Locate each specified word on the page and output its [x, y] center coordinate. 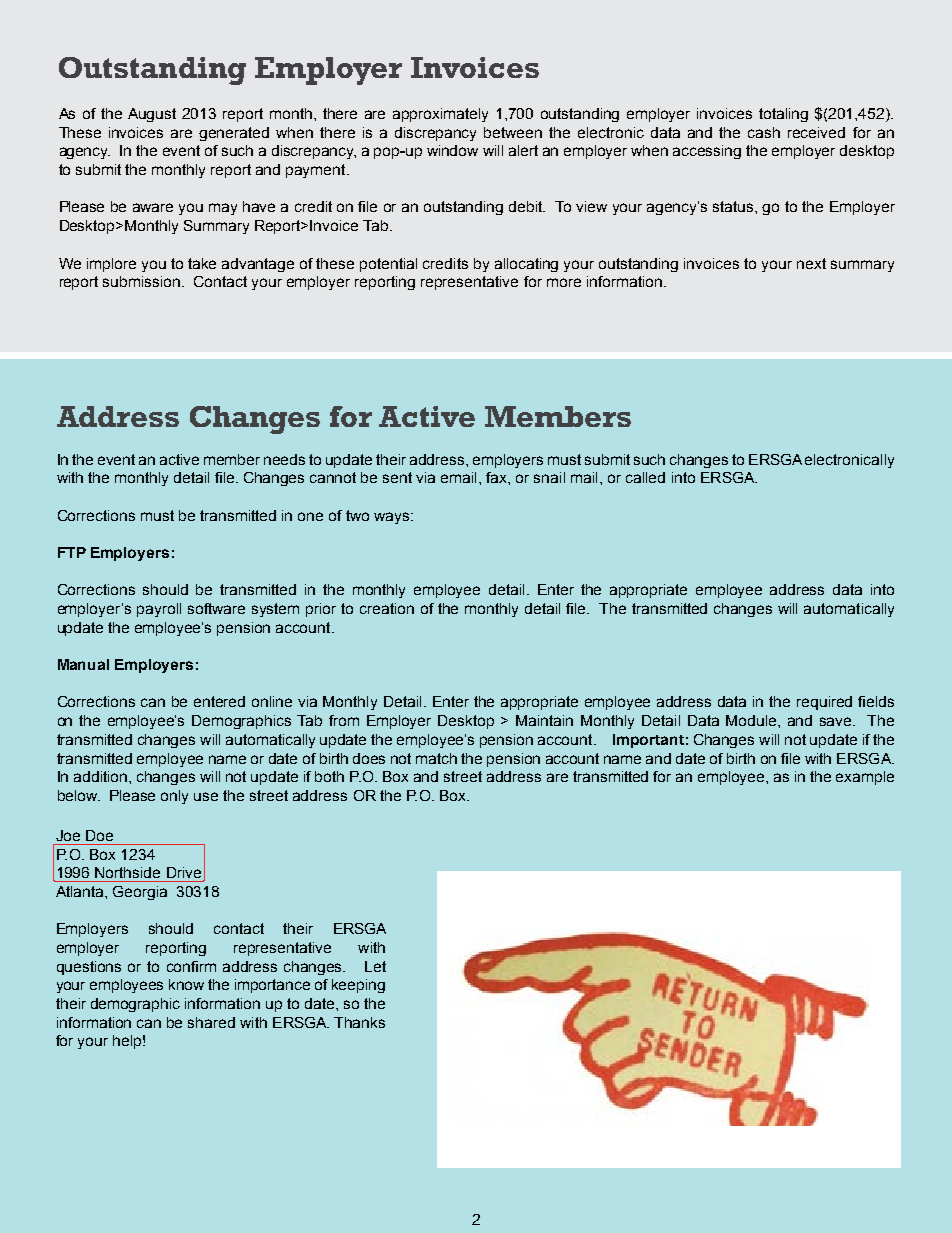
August [152, 115]
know [186, 984]
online [272, 701]
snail [549, 477]
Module [752, 720]
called [645, 477]
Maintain [544, 720]
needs [284, 459]
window [452, 150]
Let [375, 966]
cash [764, 132]
